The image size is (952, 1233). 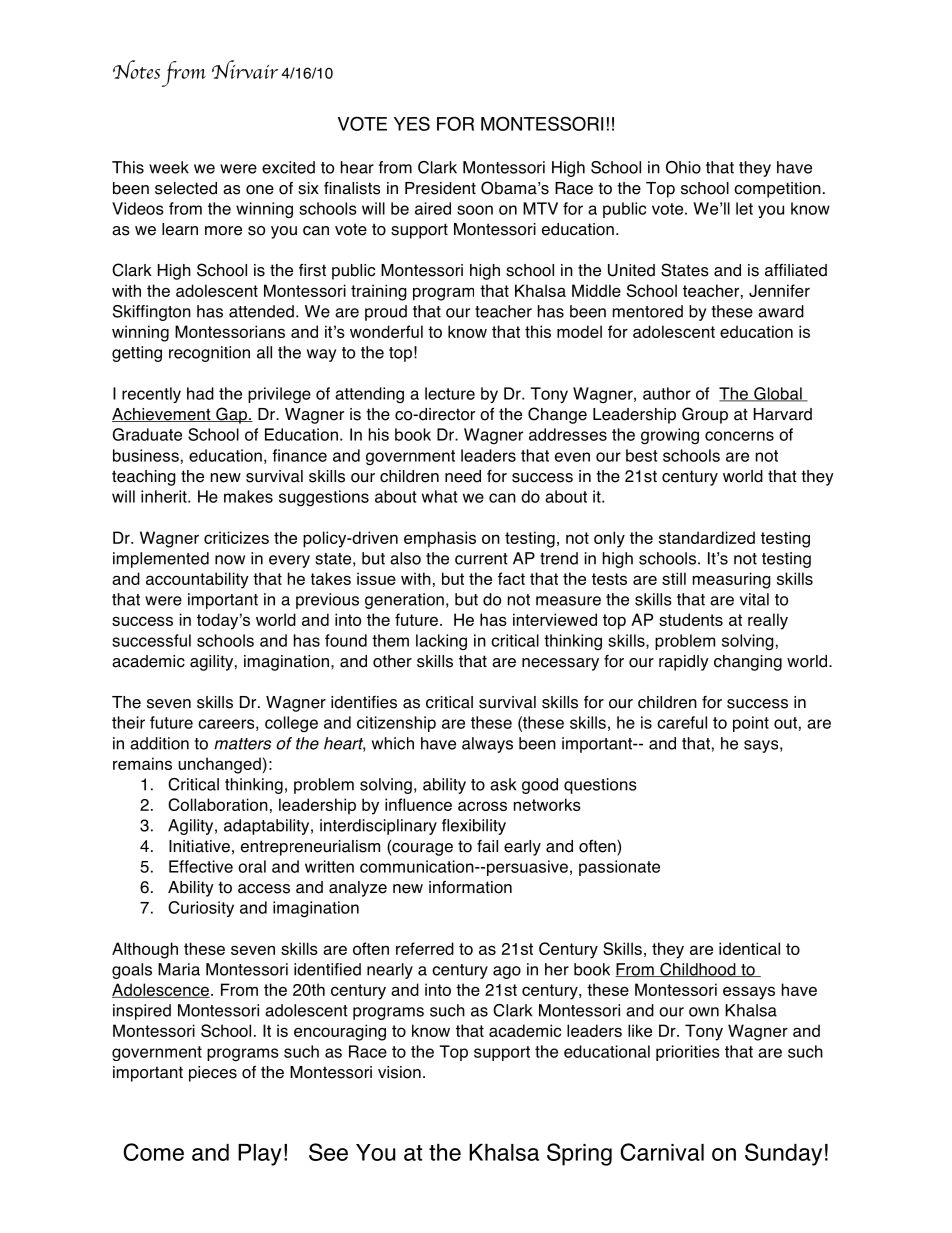 What do you see at coordinates (441, 642) in the page?
I see `lacking` at bounding box center [441, 642].
